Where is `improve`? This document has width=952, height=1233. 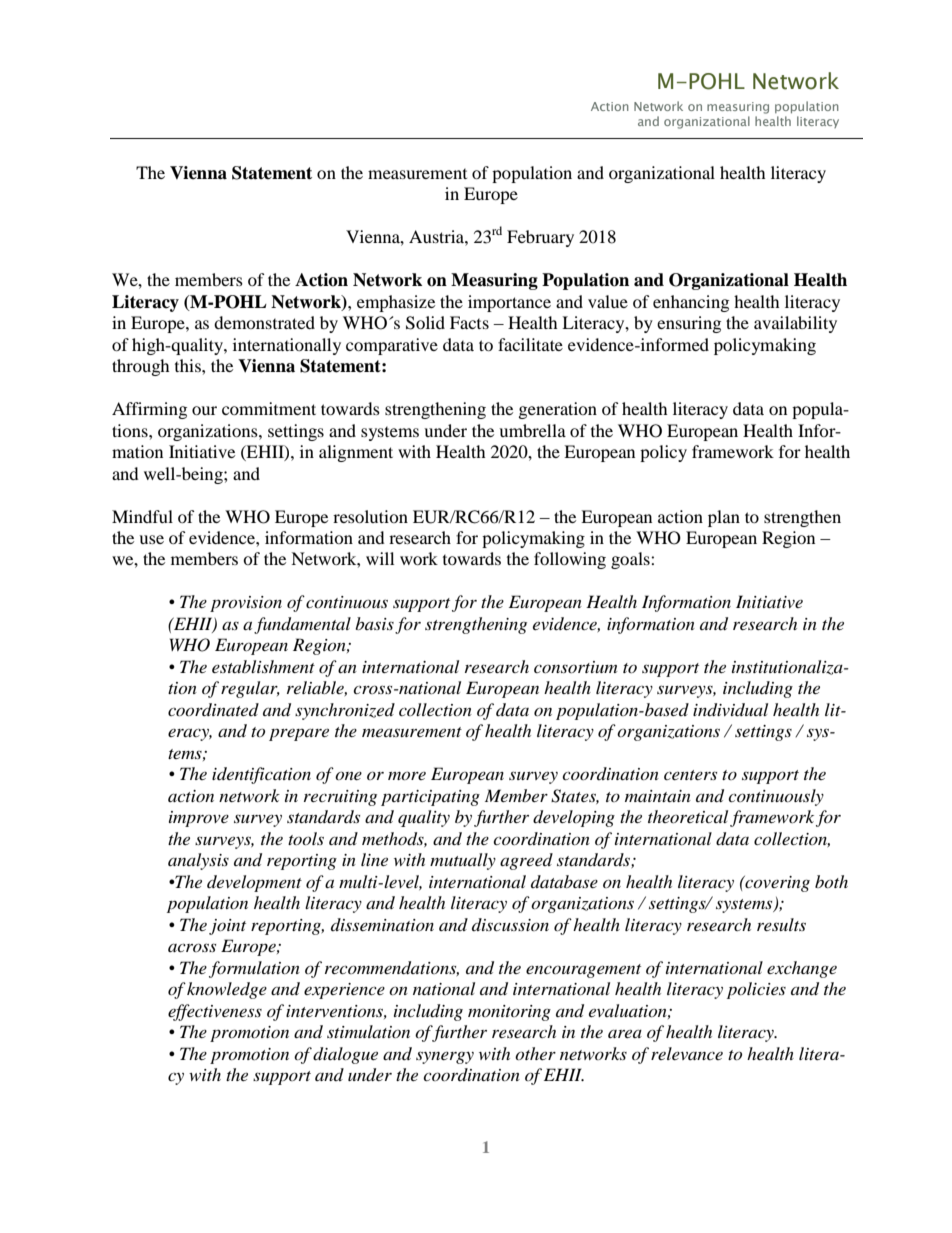 improve is located at coordinates (199, 819).
